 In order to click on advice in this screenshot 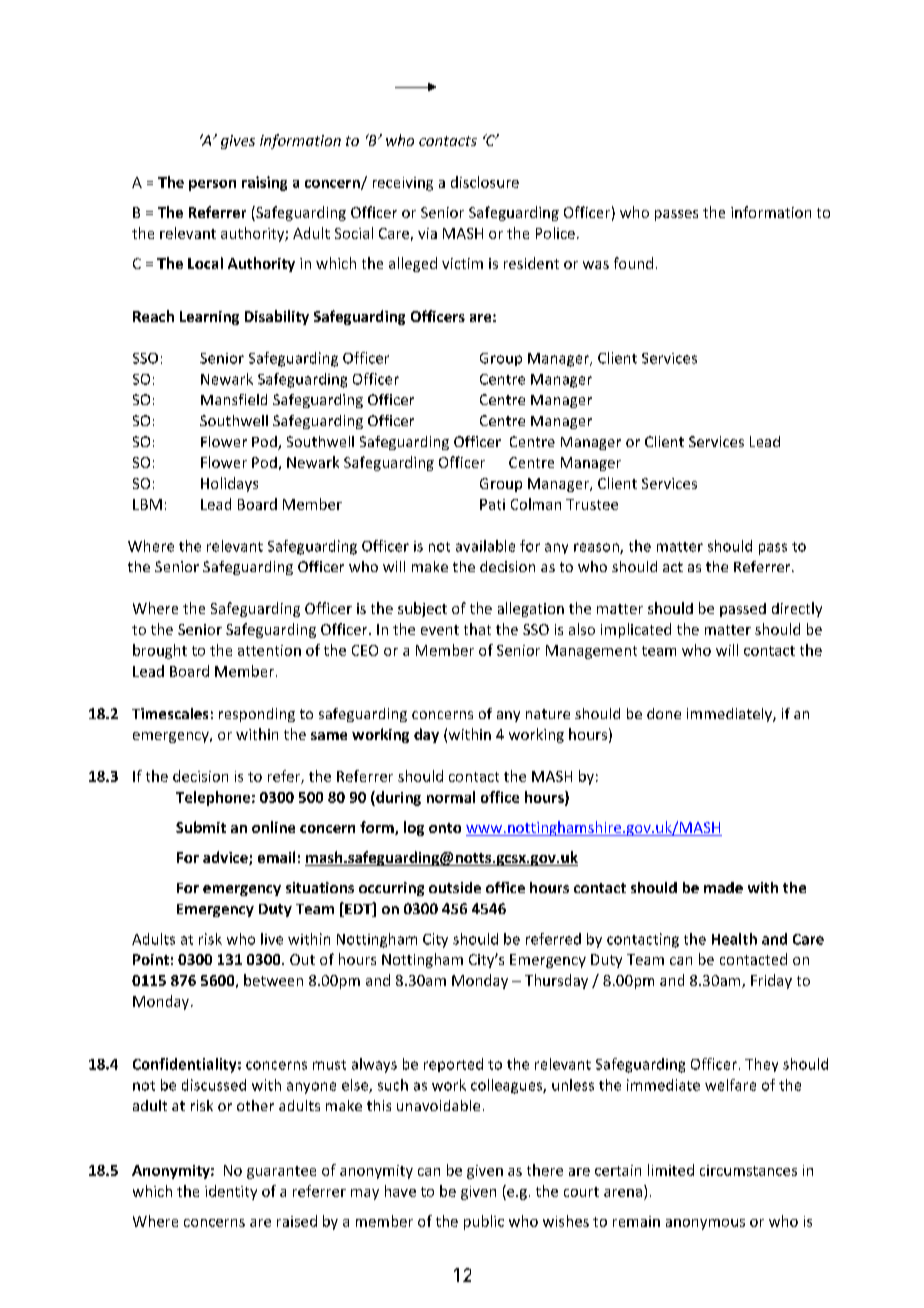, I will do `click(226, 858)`.
